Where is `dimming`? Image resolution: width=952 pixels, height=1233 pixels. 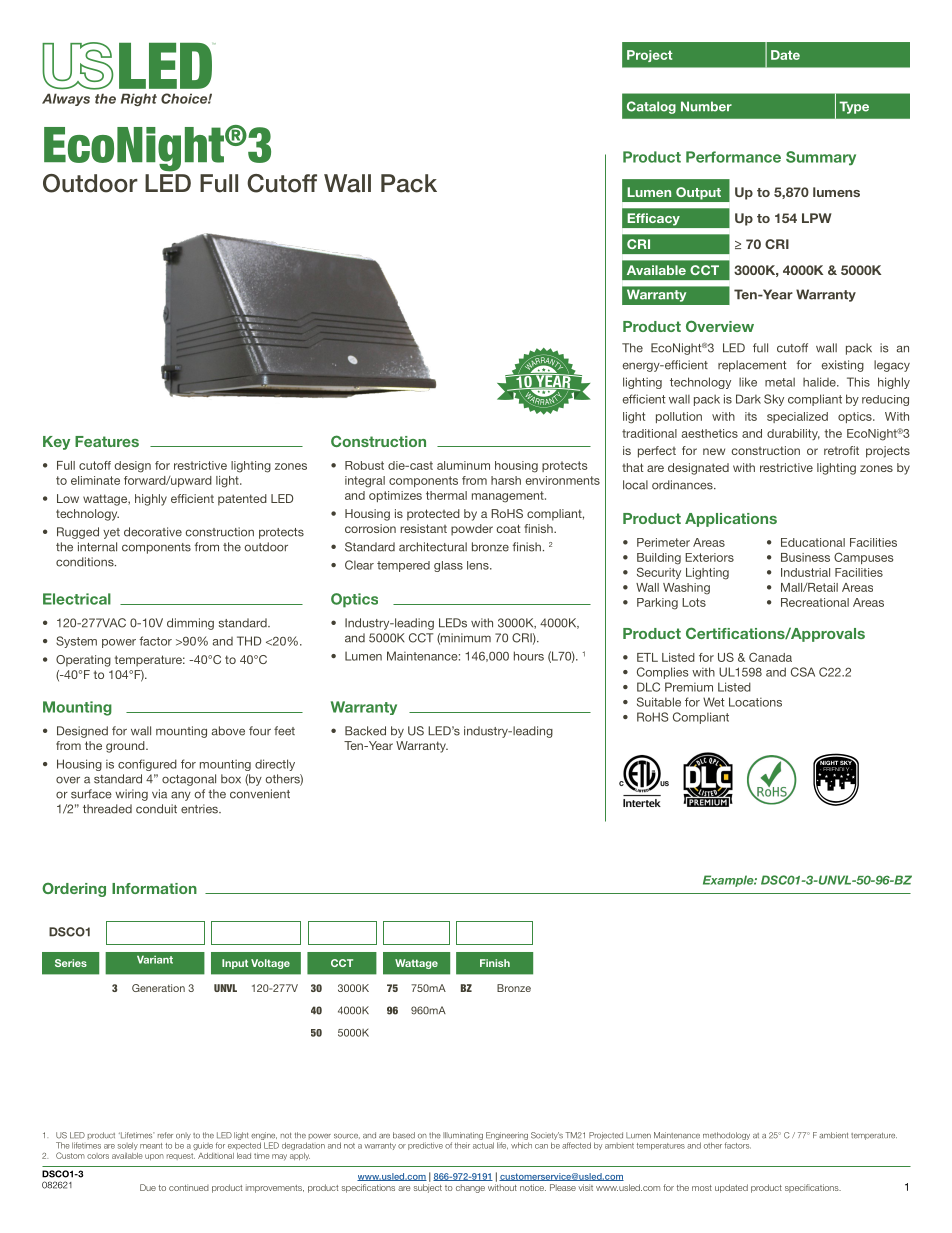 dimming is located at coordinates (190, 624).
